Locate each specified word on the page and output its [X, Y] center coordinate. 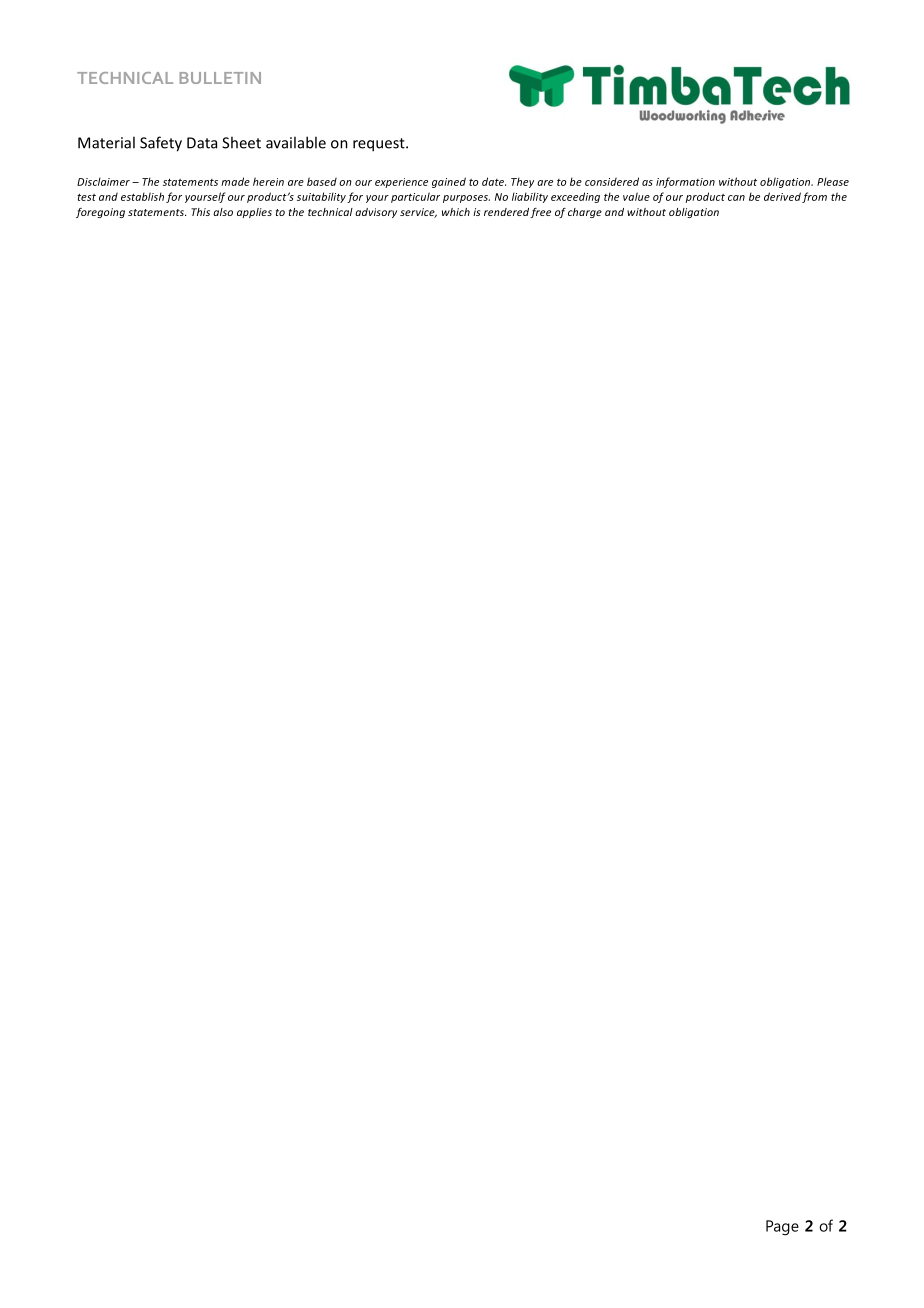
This [200, 212]
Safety [161, 144]
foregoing [100, 213]
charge [585, 213]
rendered [506, 212]
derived [782, 196]
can [736, 198]
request [380, 145]
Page [782, 1228]
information [685, 182]
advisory [376, 213]
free [540, 213]
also [223, 212]
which [456, 212]
